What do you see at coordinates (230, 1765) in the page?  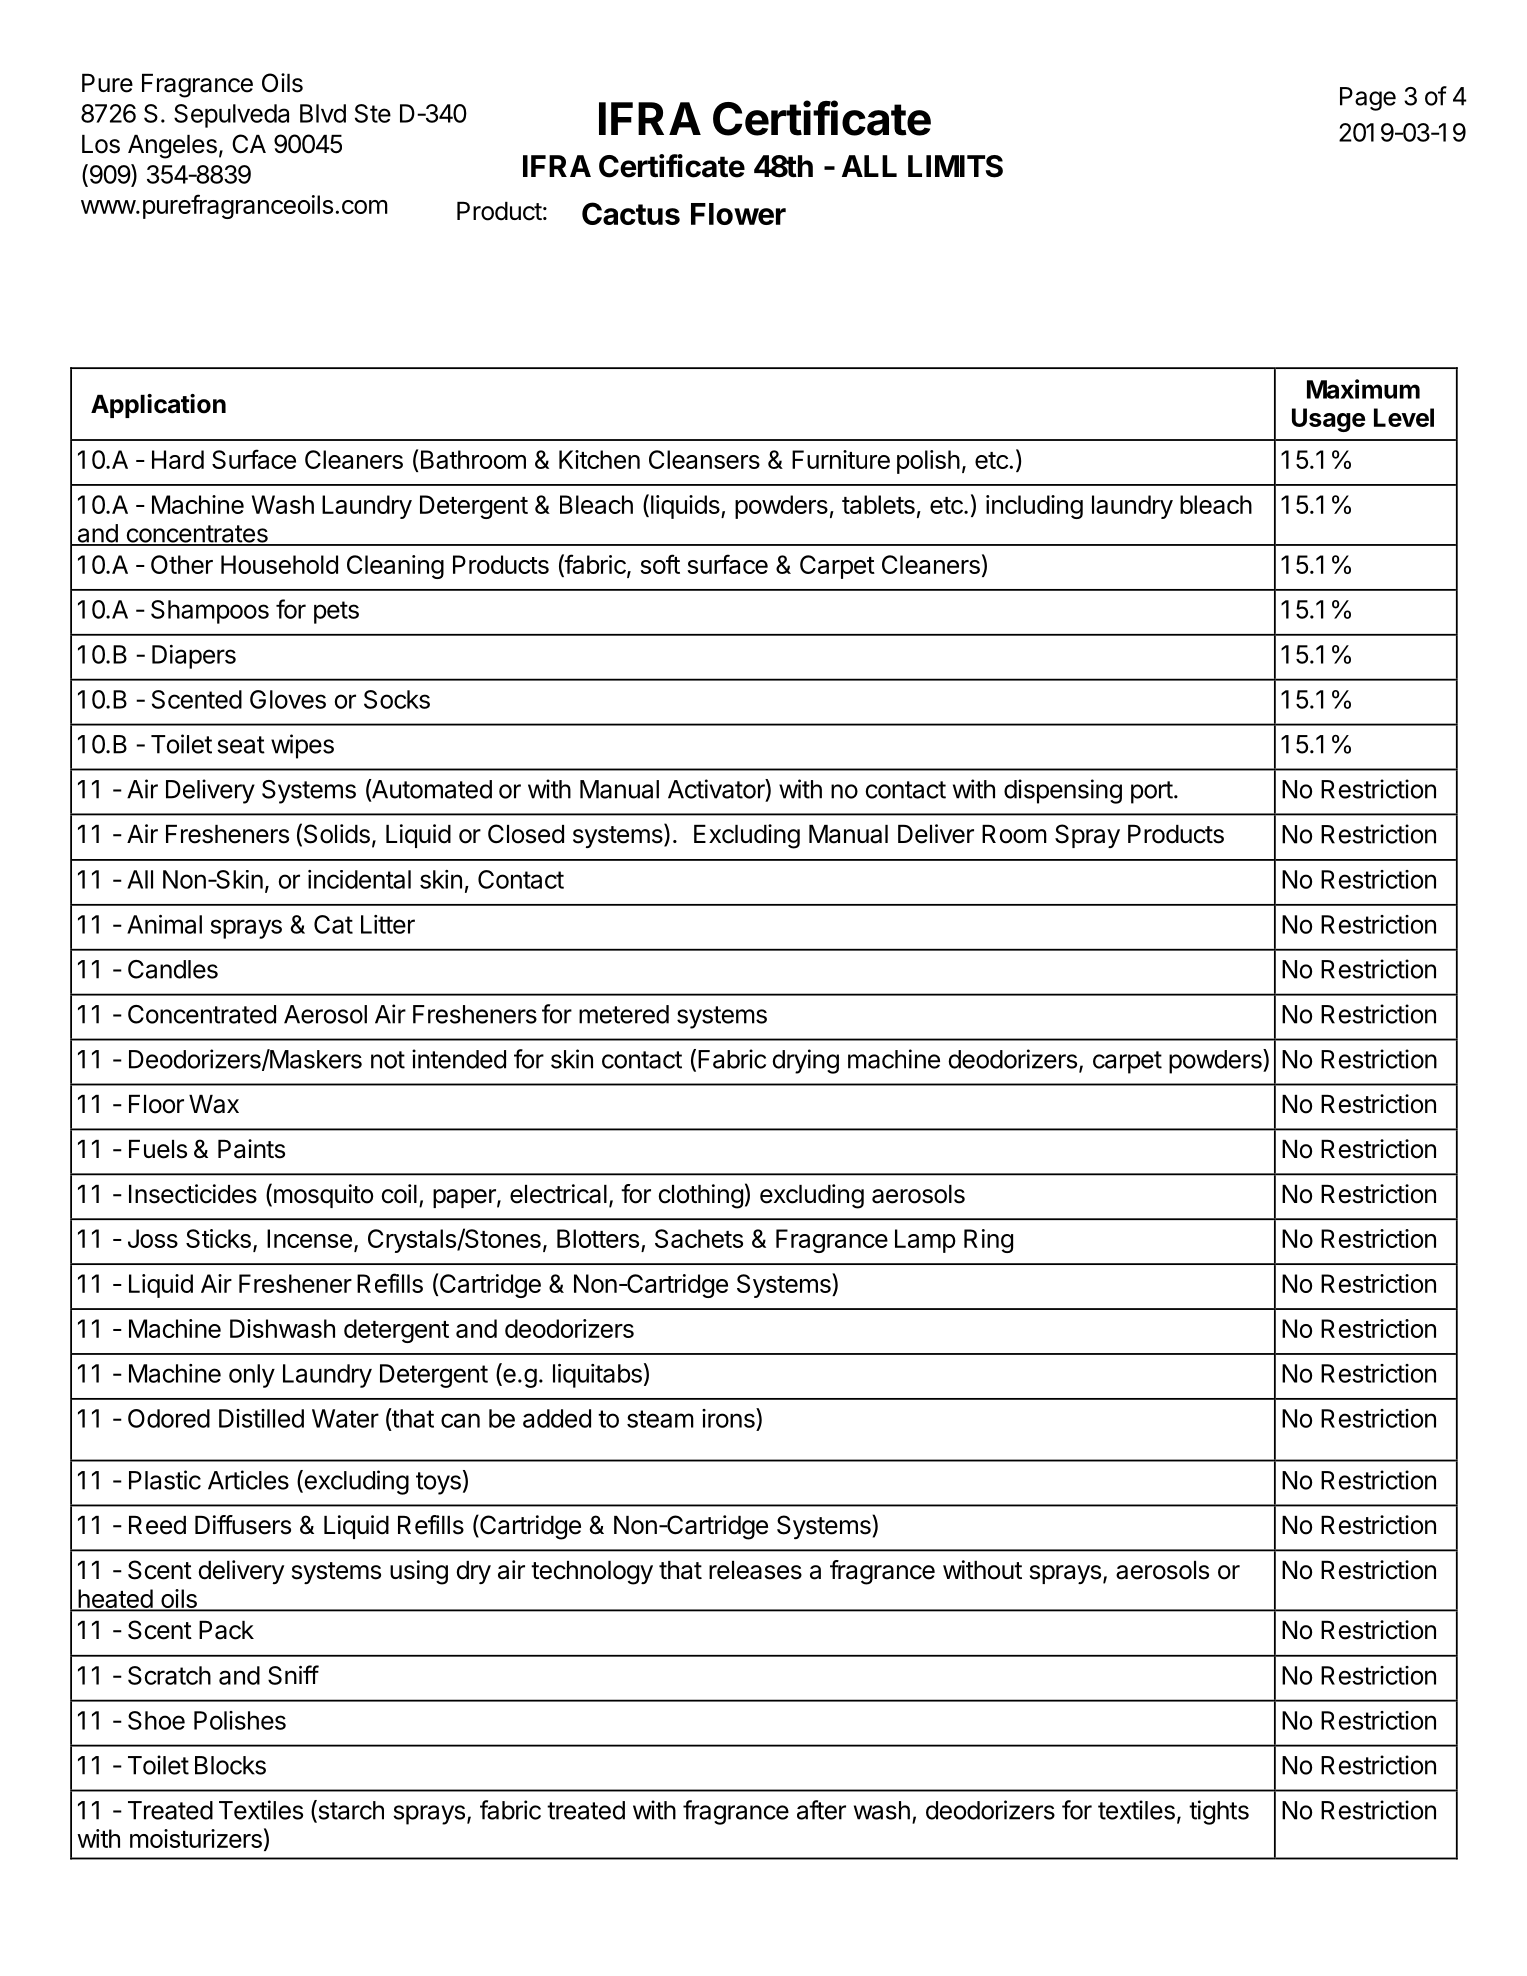 I see `Blocks` at bounding box center [230, 1765].
